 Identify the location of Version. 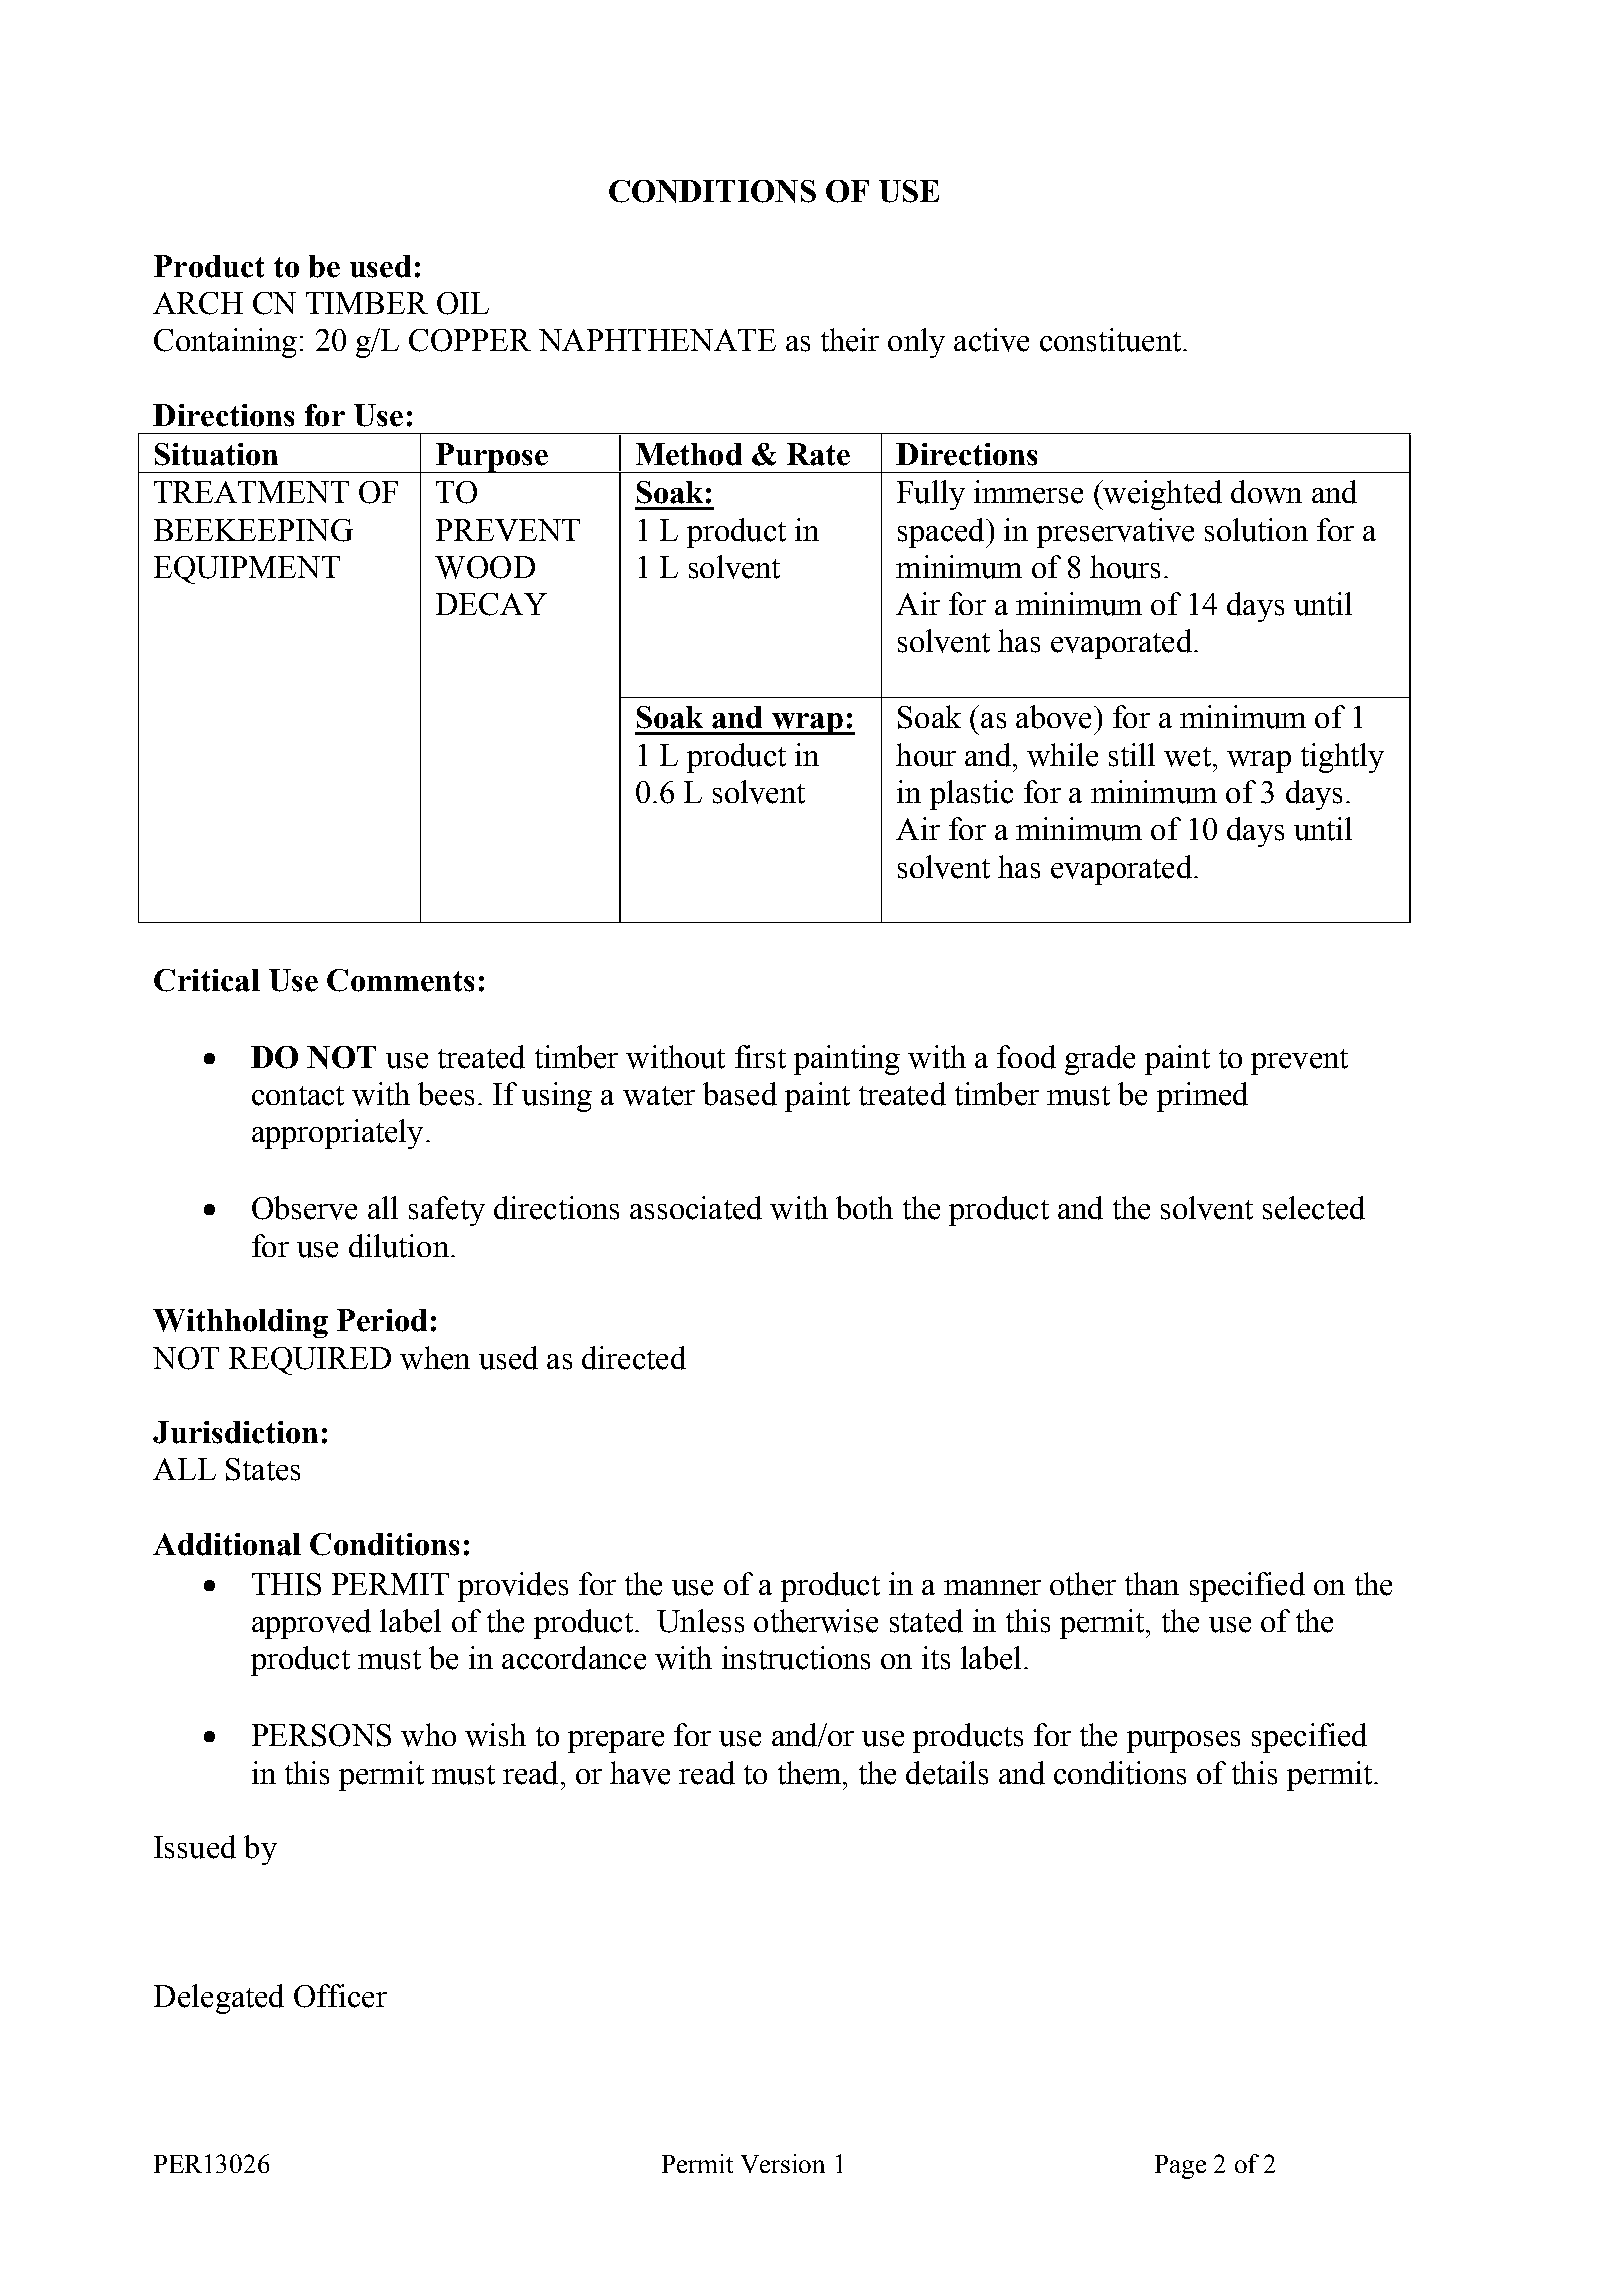
(783, 2163).
